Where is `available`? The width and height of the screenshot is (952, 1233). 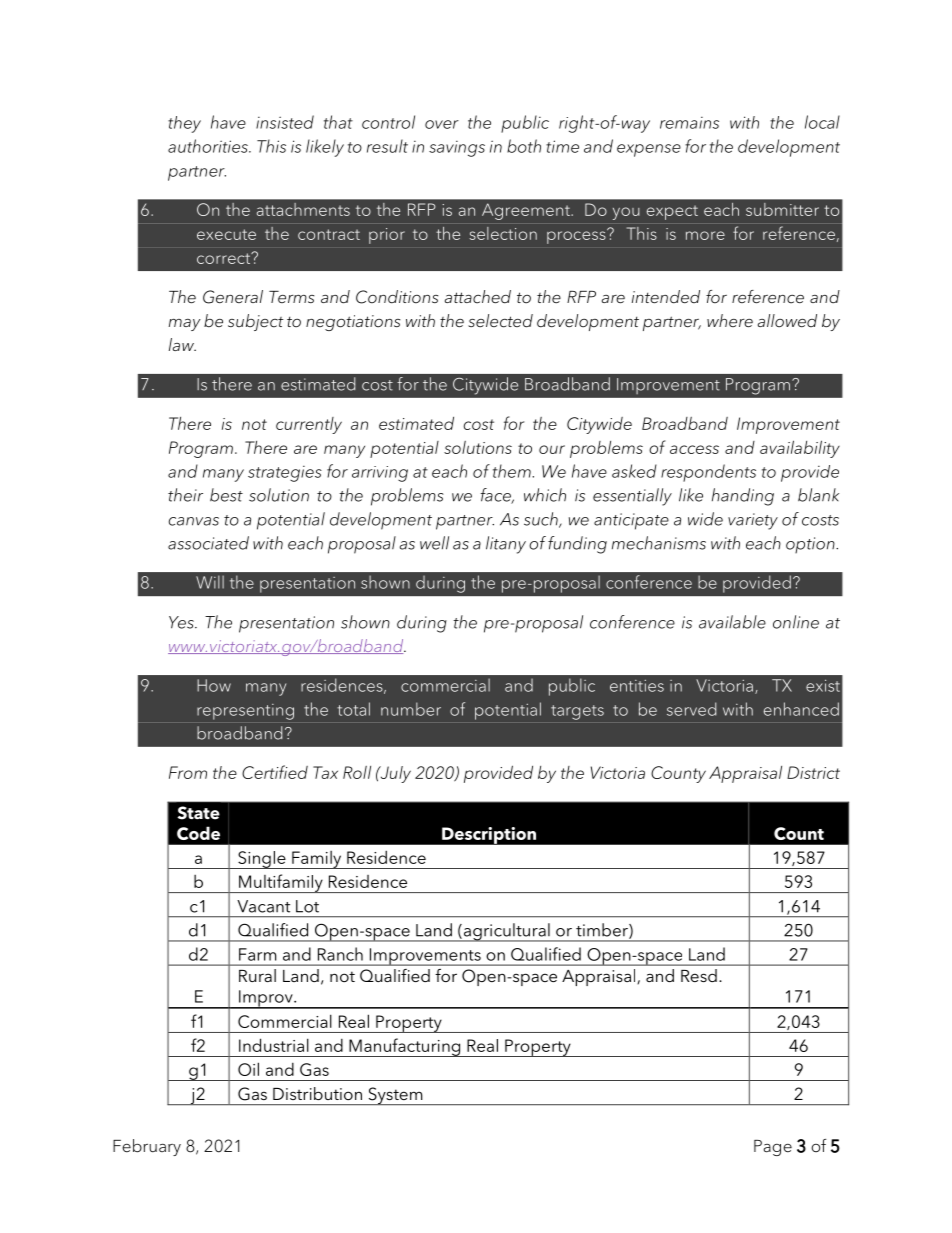
available is located at coordinates (732, 622).
